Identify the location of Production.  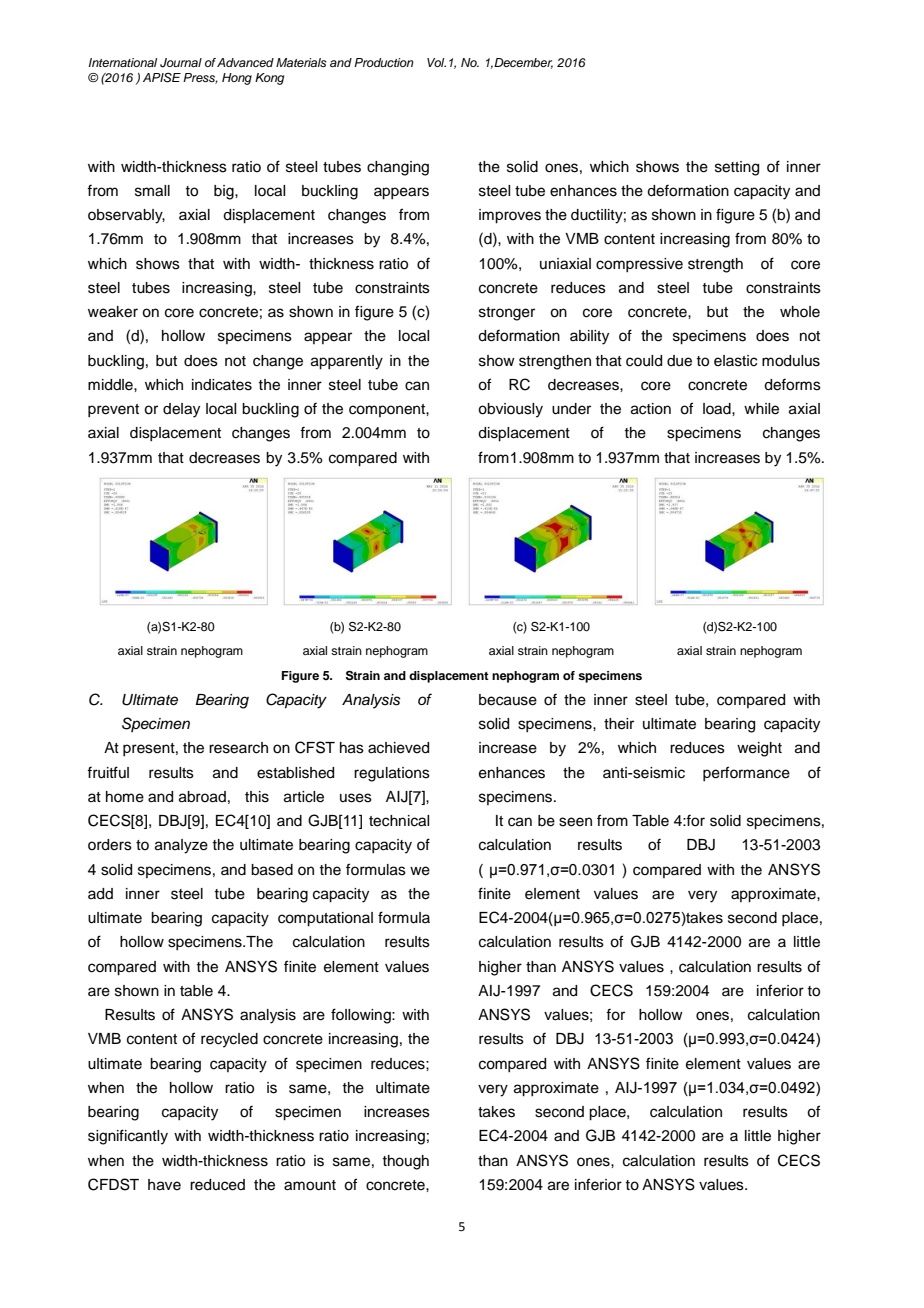
(384, 62).
